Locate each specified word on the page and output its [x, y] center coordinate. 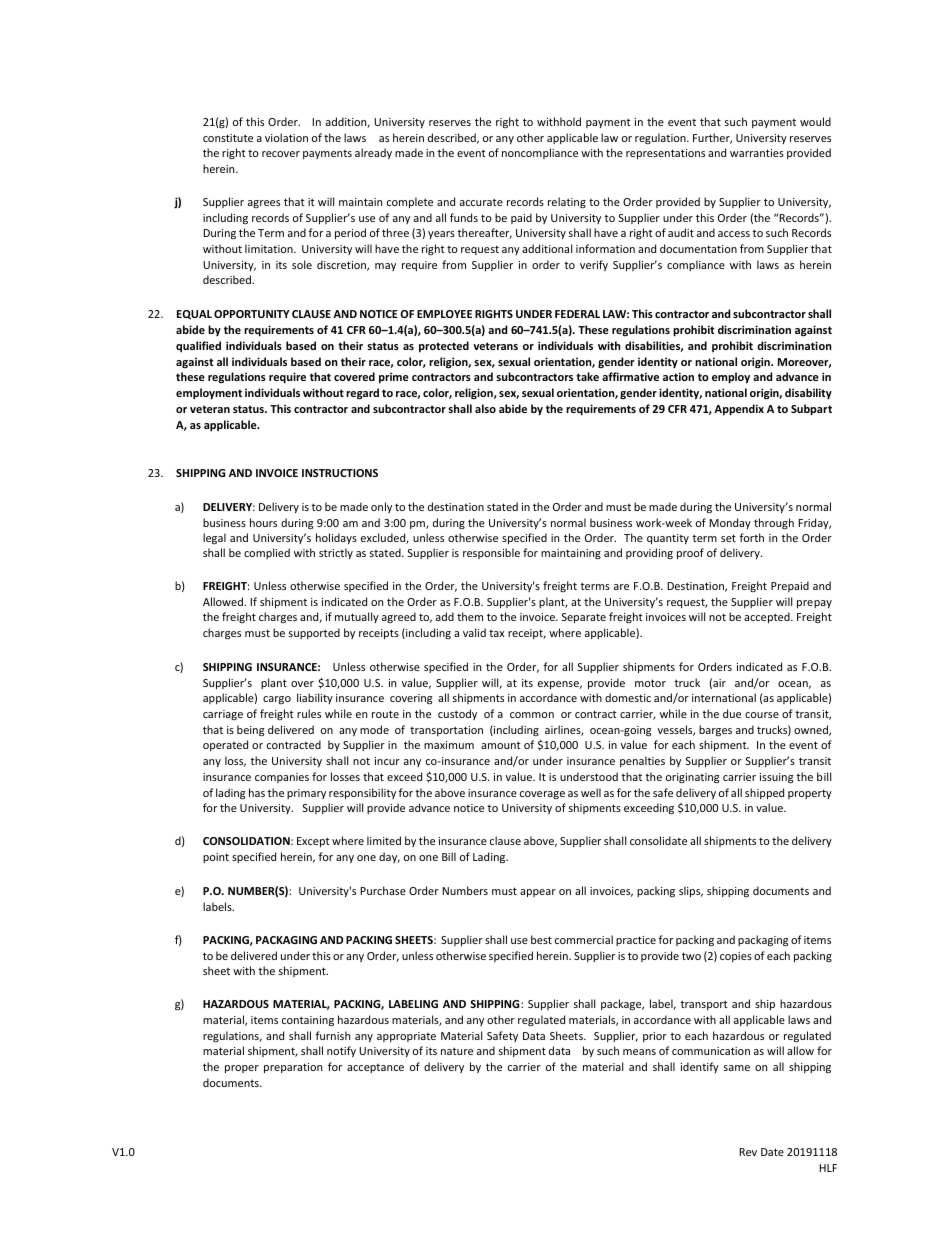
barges [715, 730]
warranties [757, 153]
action [678, 376]
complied [267, 553]
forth [751, 537]
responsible [491, 553]
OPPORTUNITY [252, 314]
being [250, 731]
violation [286, 137]
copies [736, 957]
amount [501, 745]
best [541, 939]
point [216, 858]
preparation [293, 1068]
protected [444, 346]
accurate [481, 202]
